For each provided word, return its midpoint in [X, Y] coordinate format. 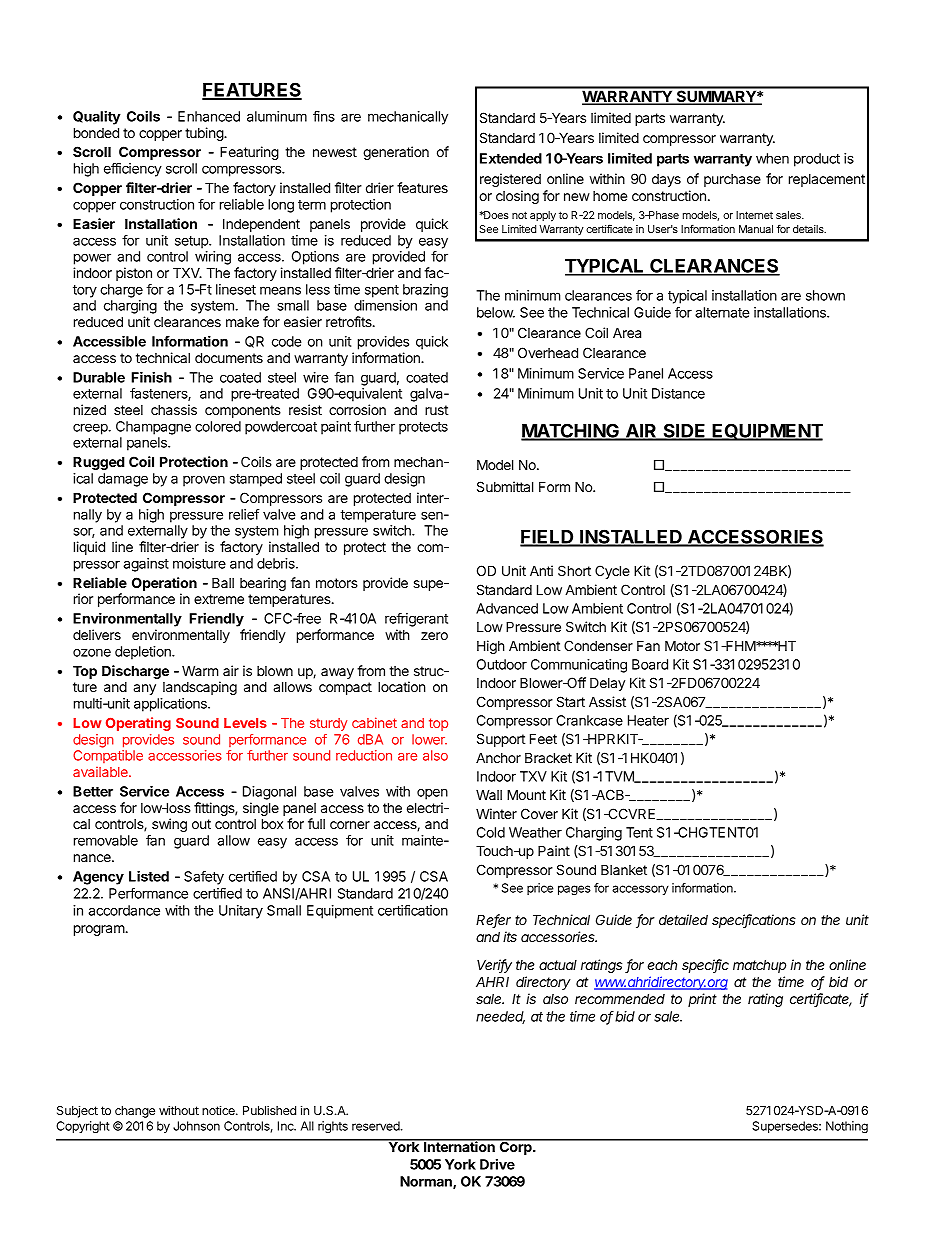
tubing [205, 134]
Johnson [196, 1126]
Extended [511, 158]
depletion [144, 653]
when [772, 158]
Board [650, 664]
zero [434, 636]
